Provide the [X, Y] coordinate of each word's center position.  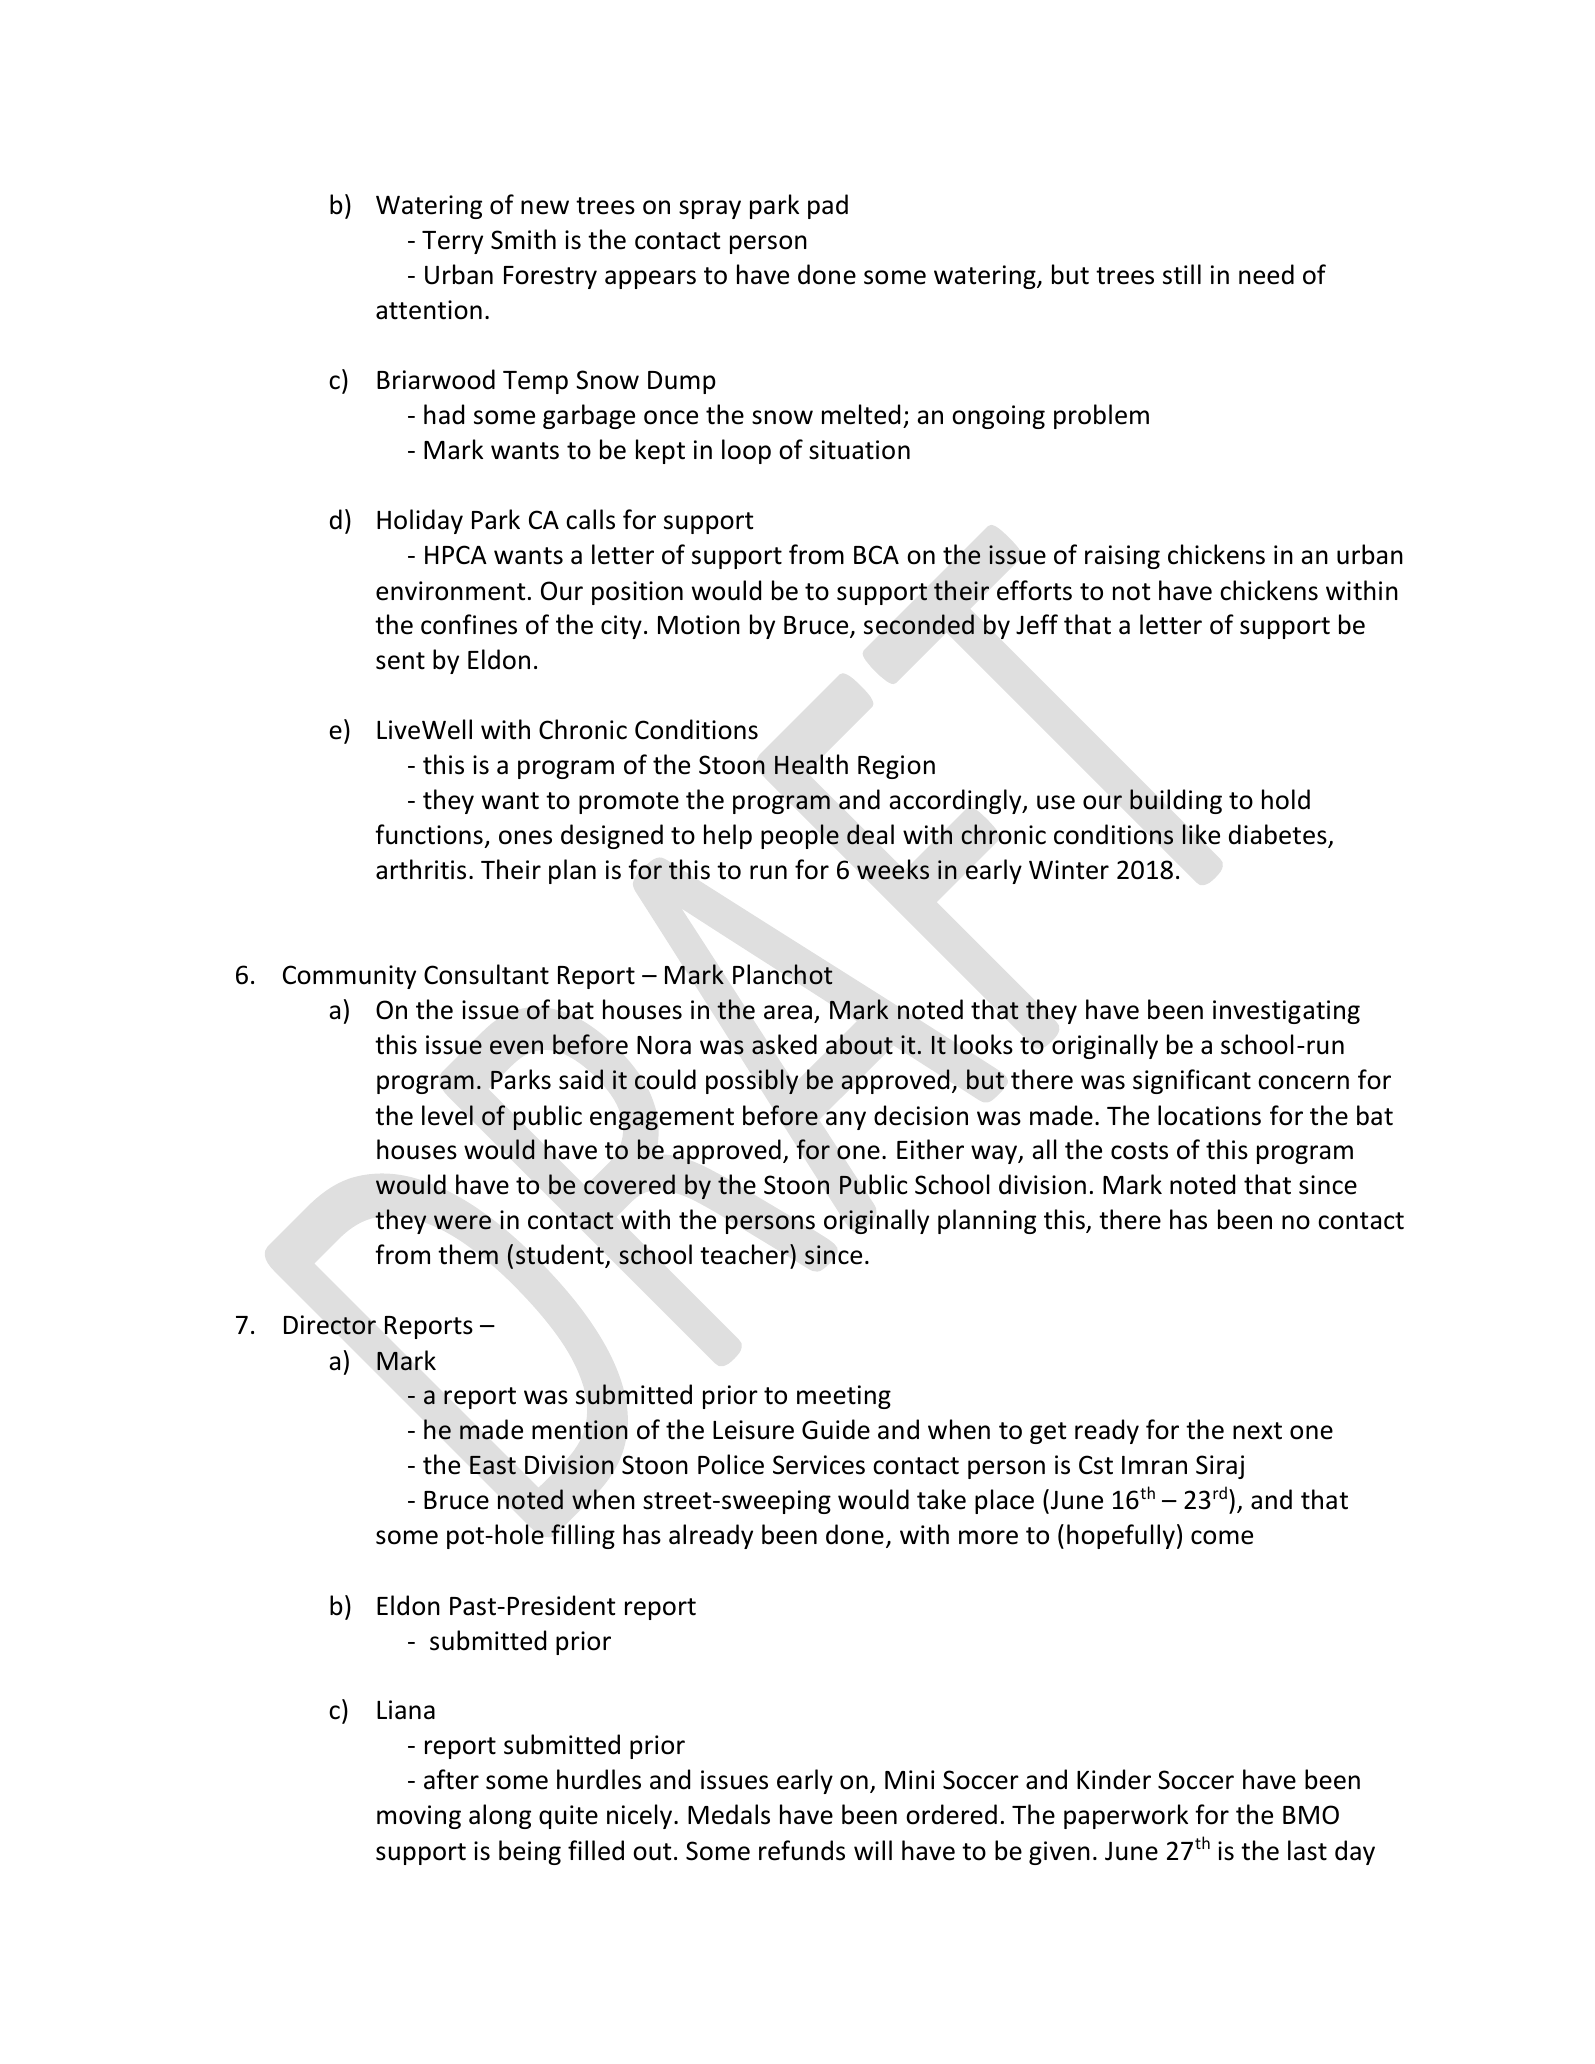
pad [828, 206]
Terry [452, 242]
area [788, 1012]
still [1182, 274]
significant [1192, 1081]
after [451, 1779]
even [516, 1047]
